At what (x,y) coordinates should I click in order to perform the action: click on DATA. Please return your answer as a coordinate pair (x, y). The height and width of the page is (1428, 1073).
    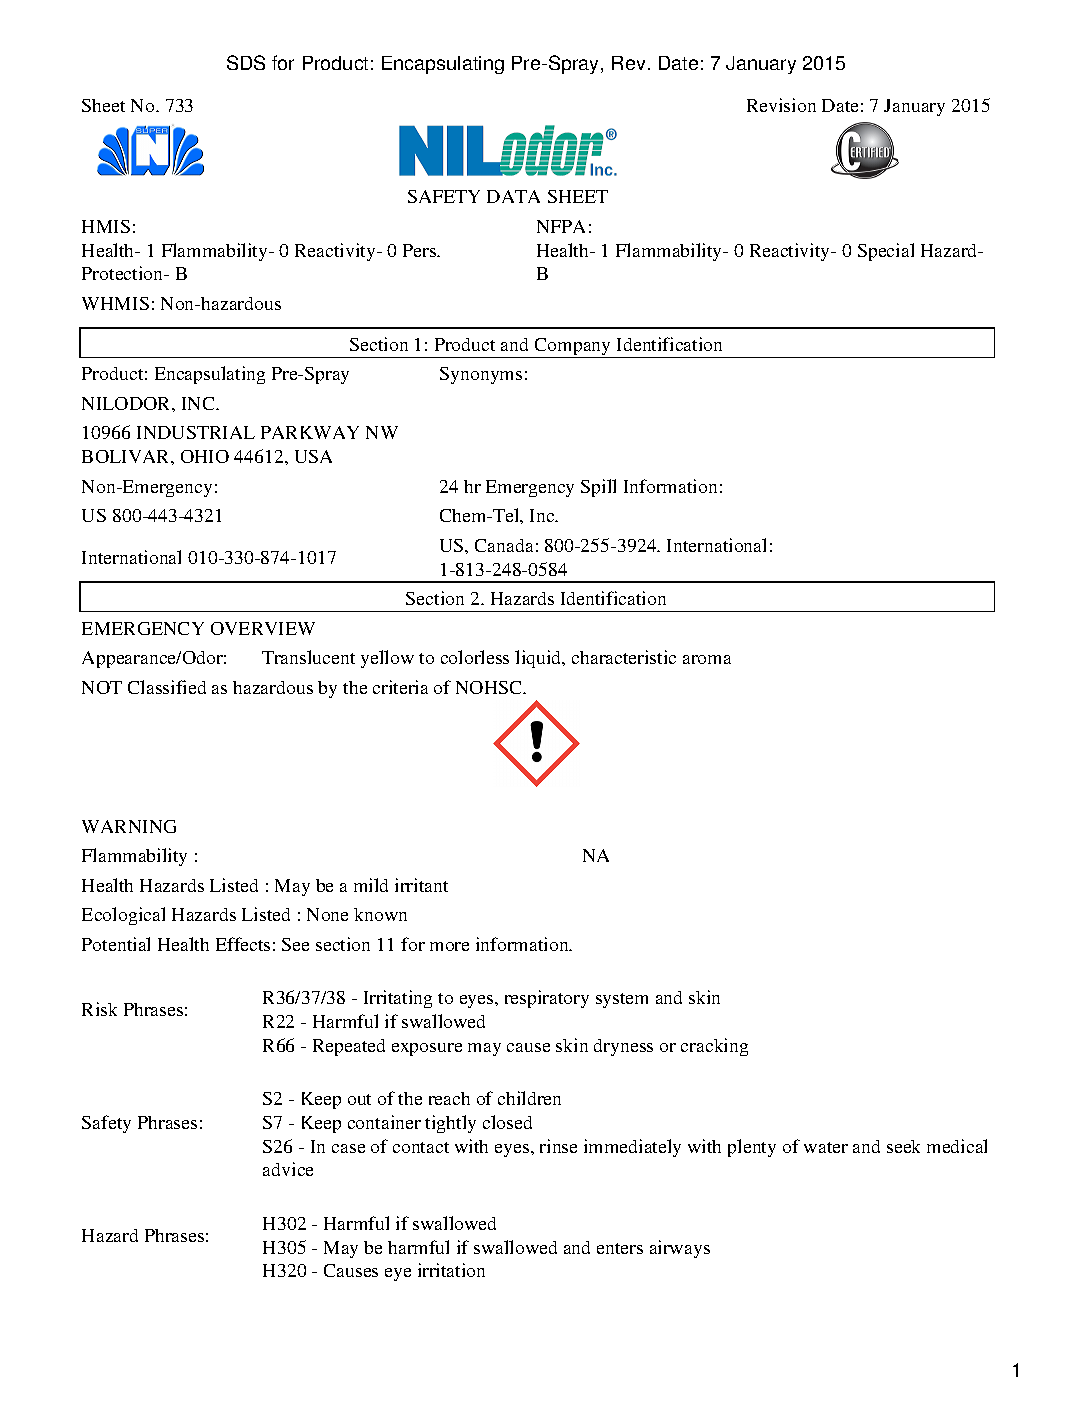
    Looking at the image, I should click on (513, 196).
